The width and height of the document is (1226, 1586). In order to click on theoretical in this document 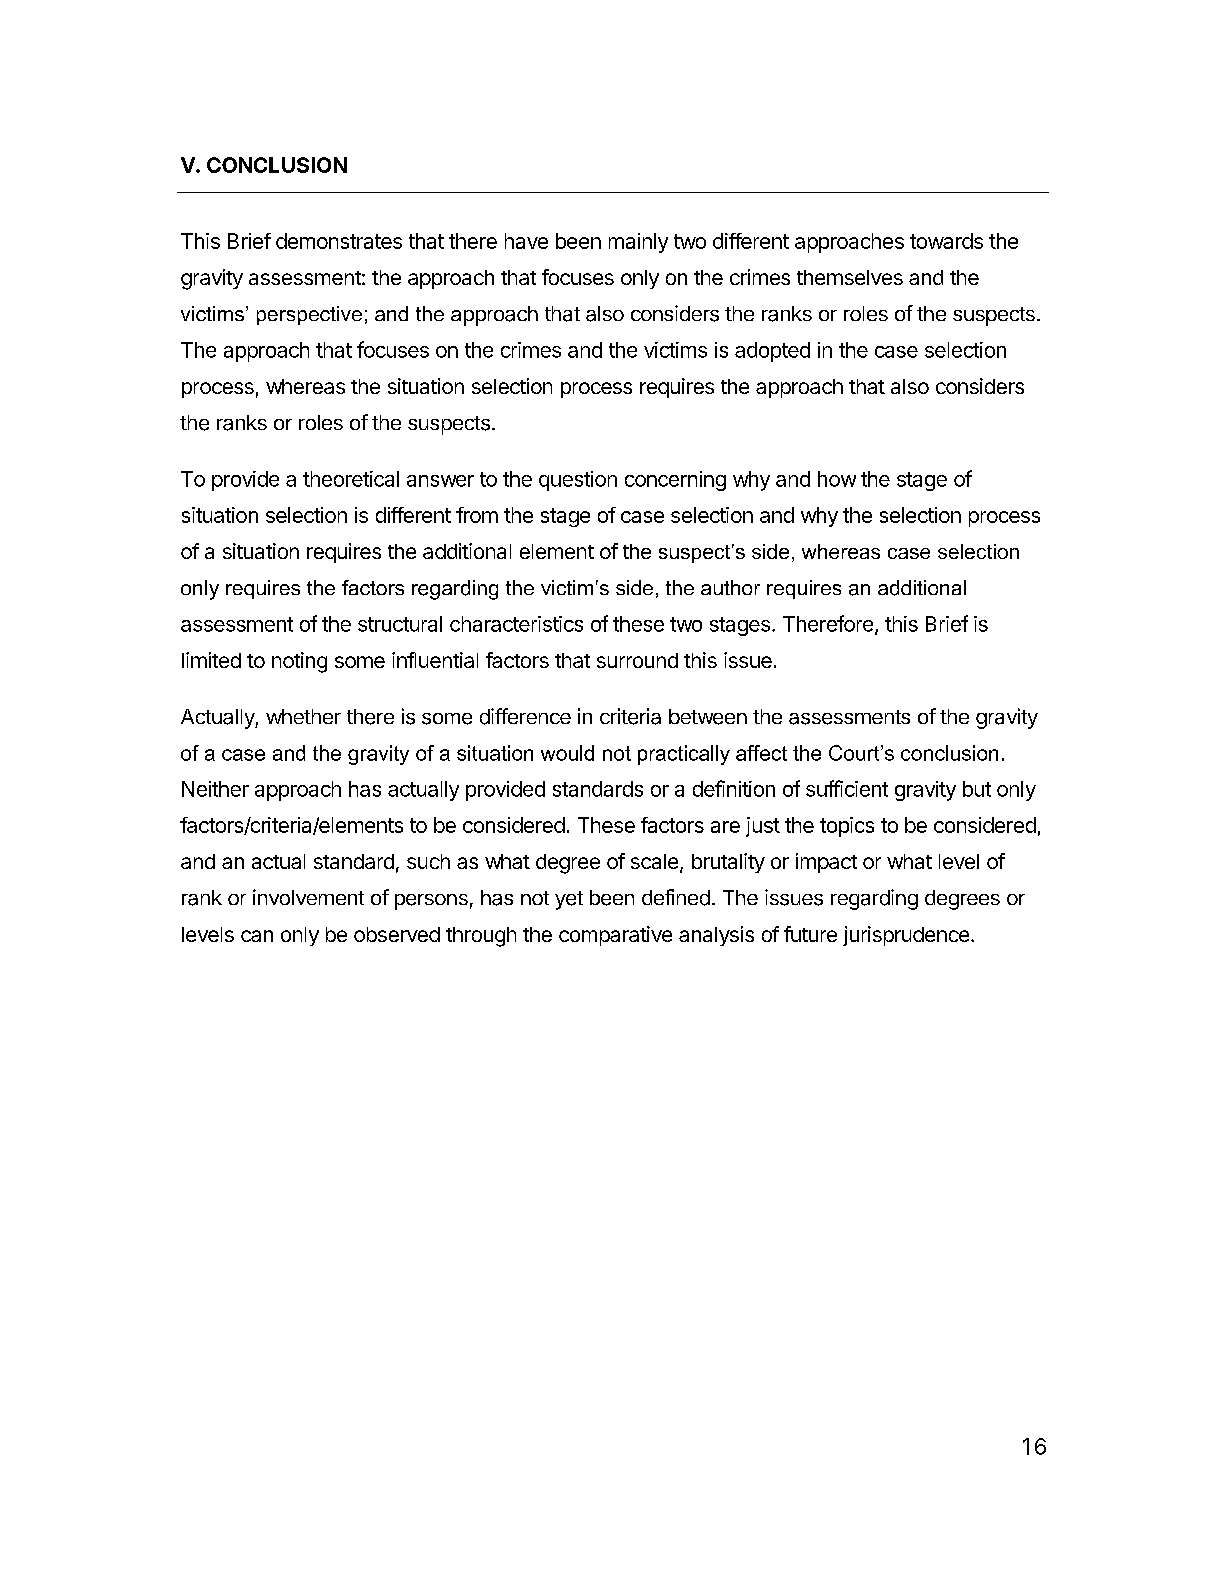, I will do `click(351, 479)`.
